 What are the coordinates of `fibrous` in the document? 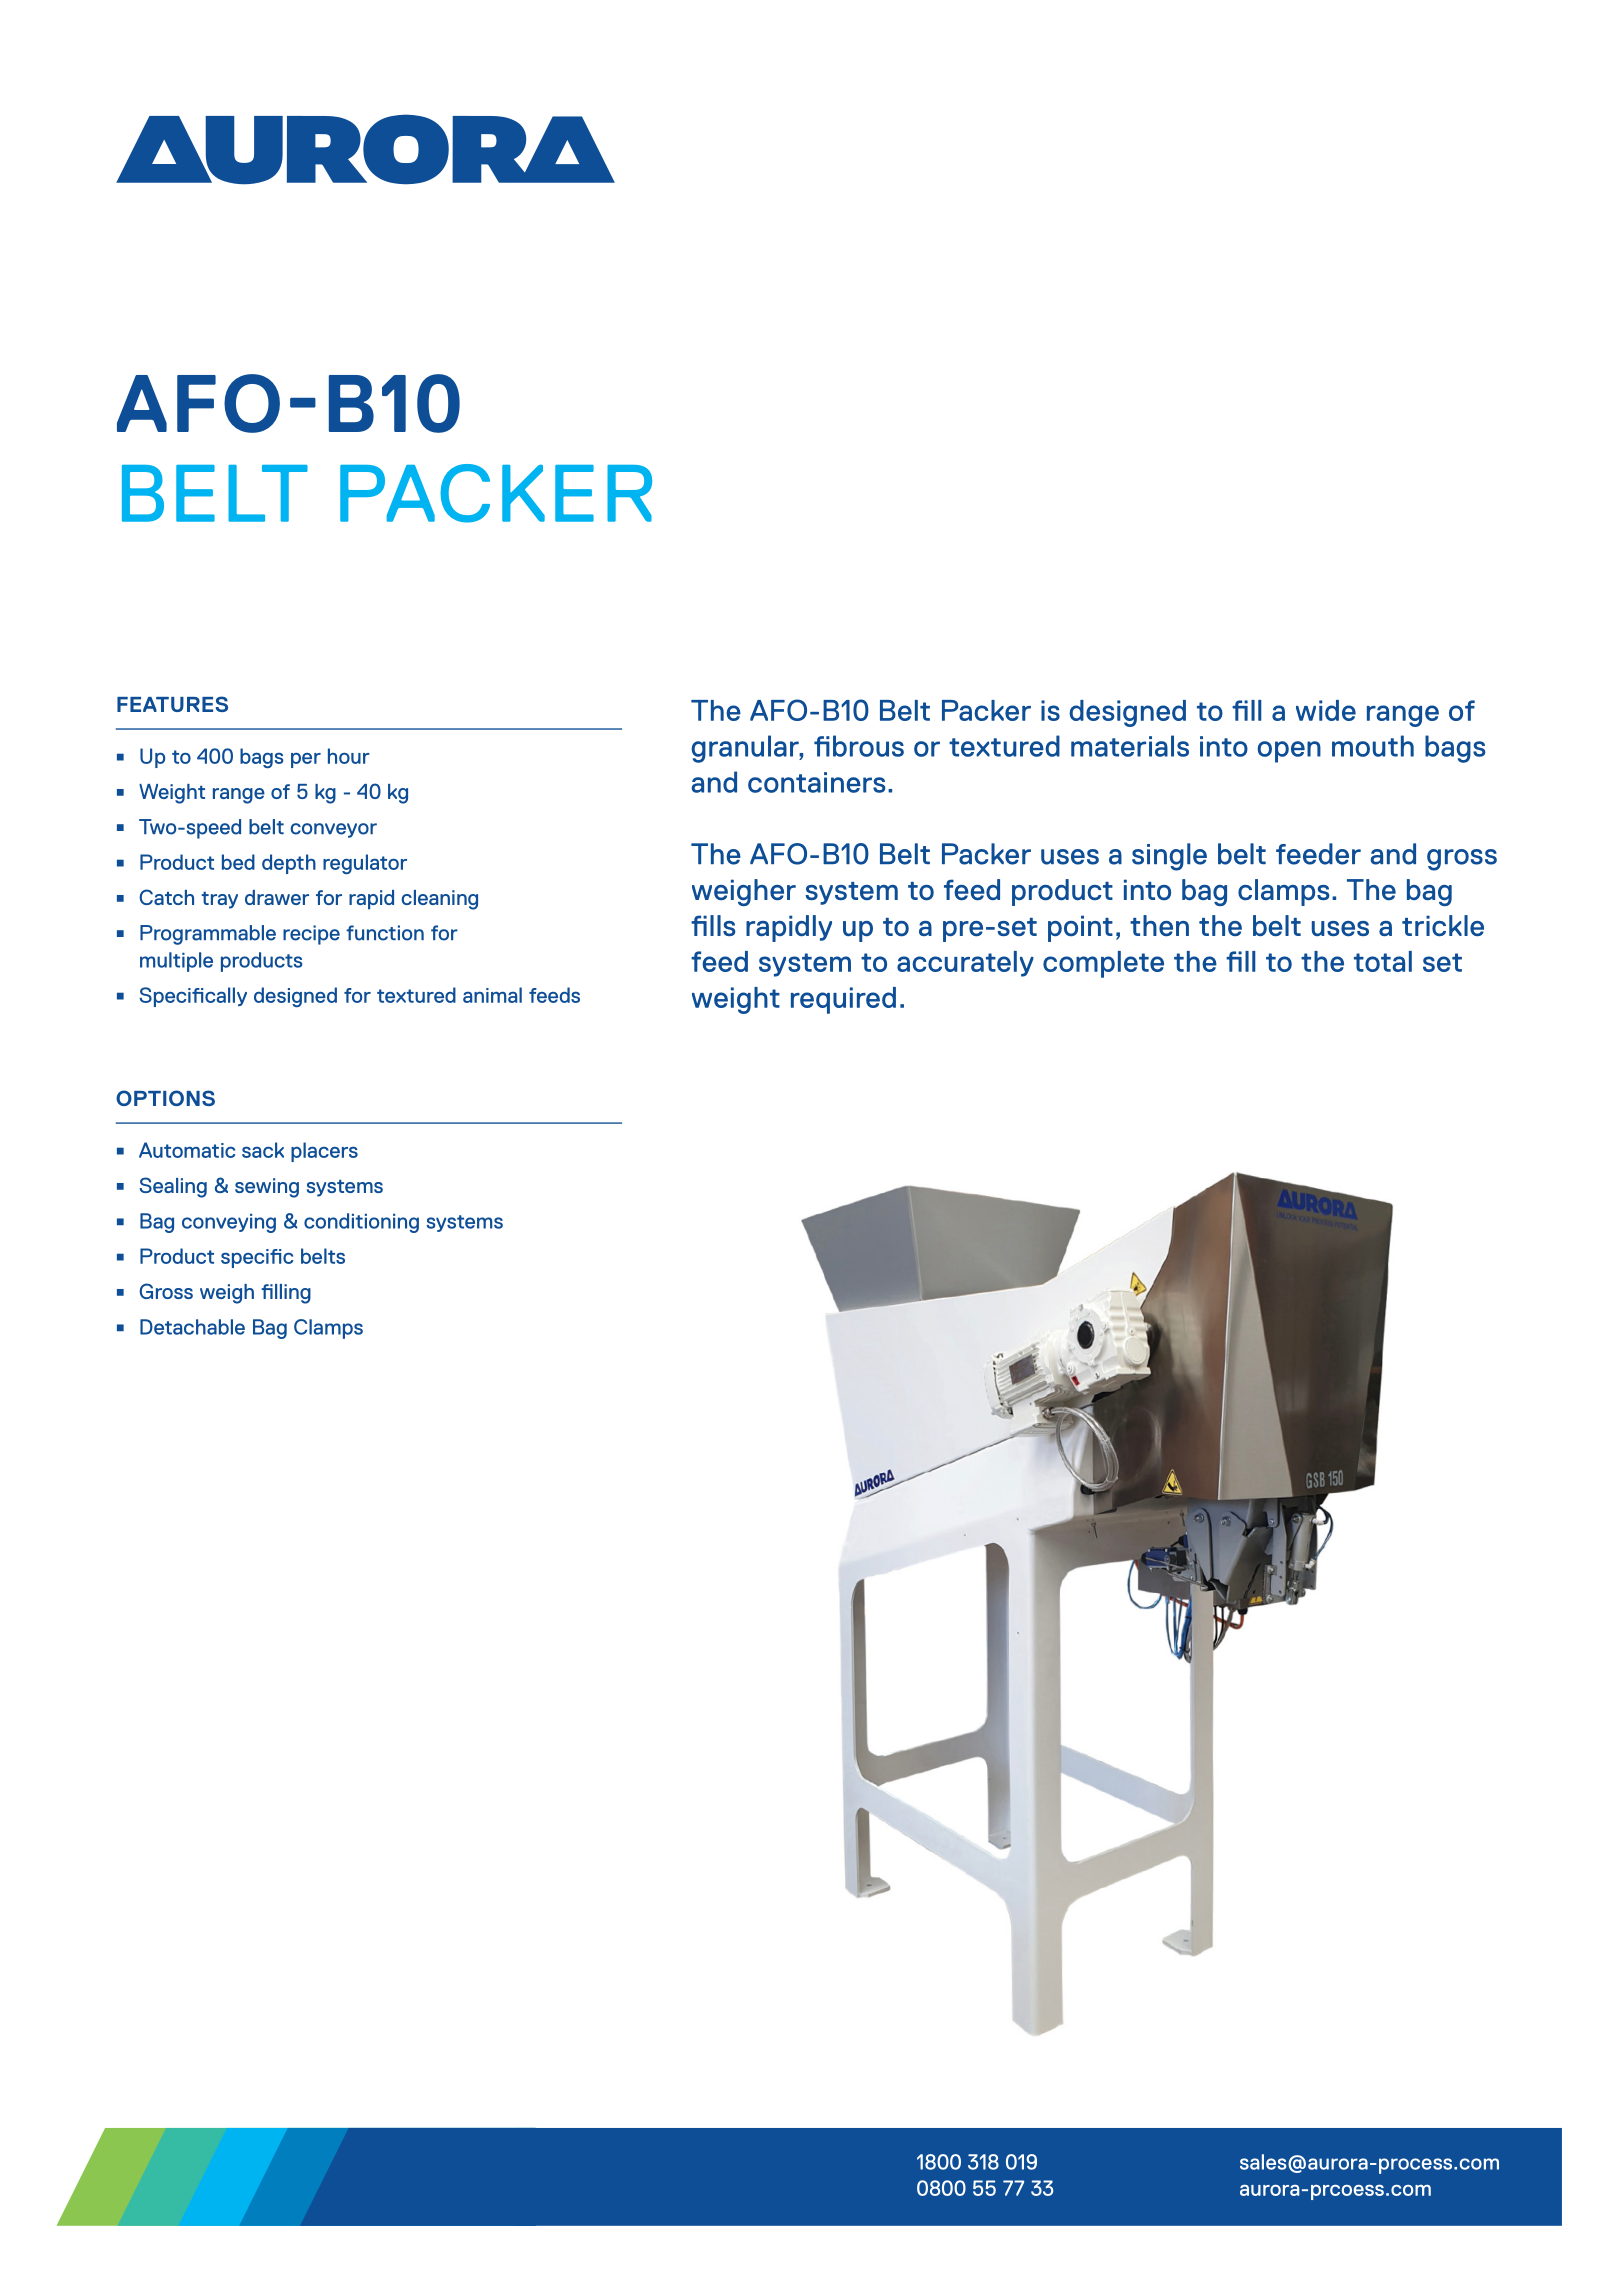 It's located at (859, 746).
